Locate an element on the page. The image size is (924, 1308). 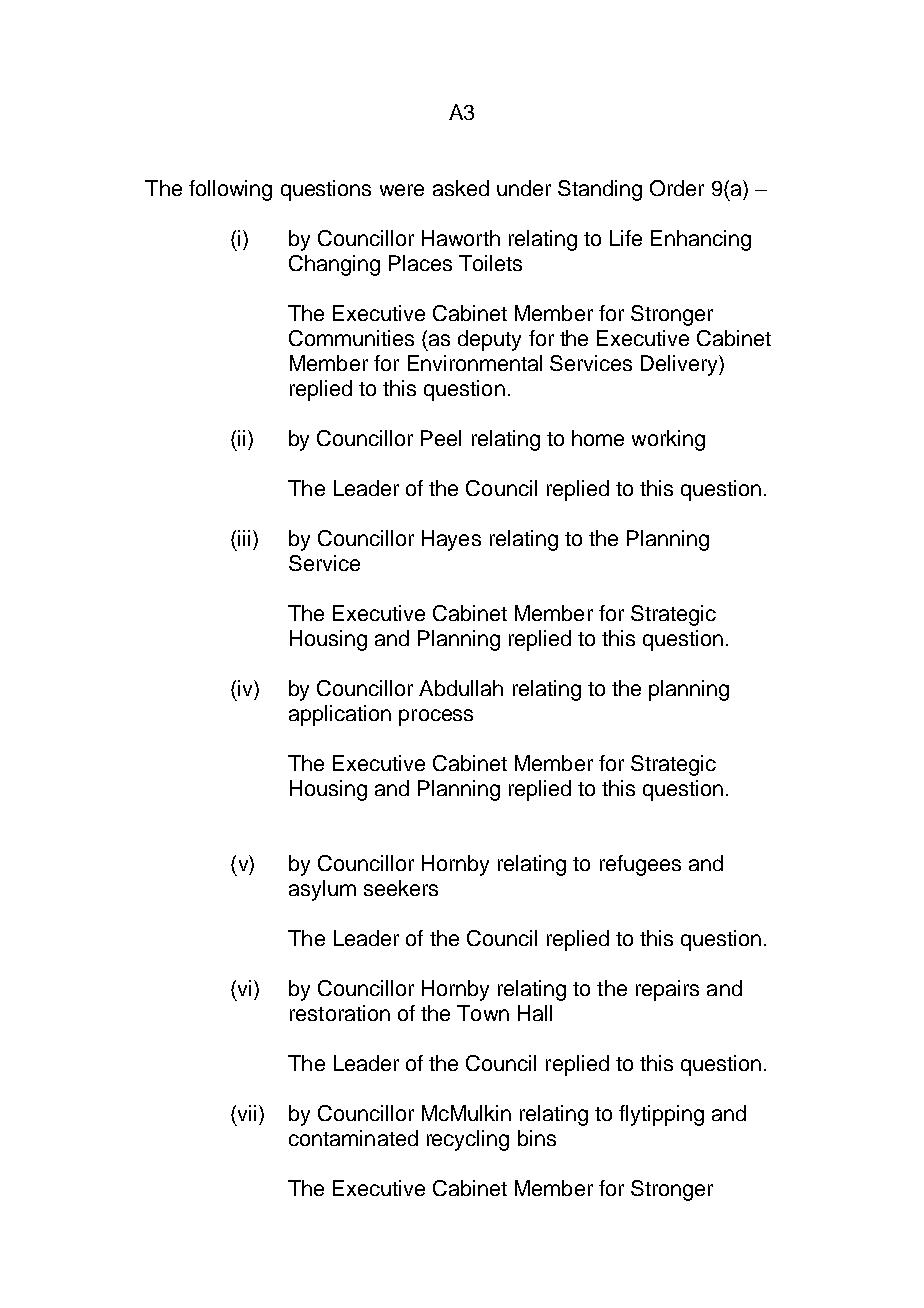
Haworth is located at coordinates (461, 238).
